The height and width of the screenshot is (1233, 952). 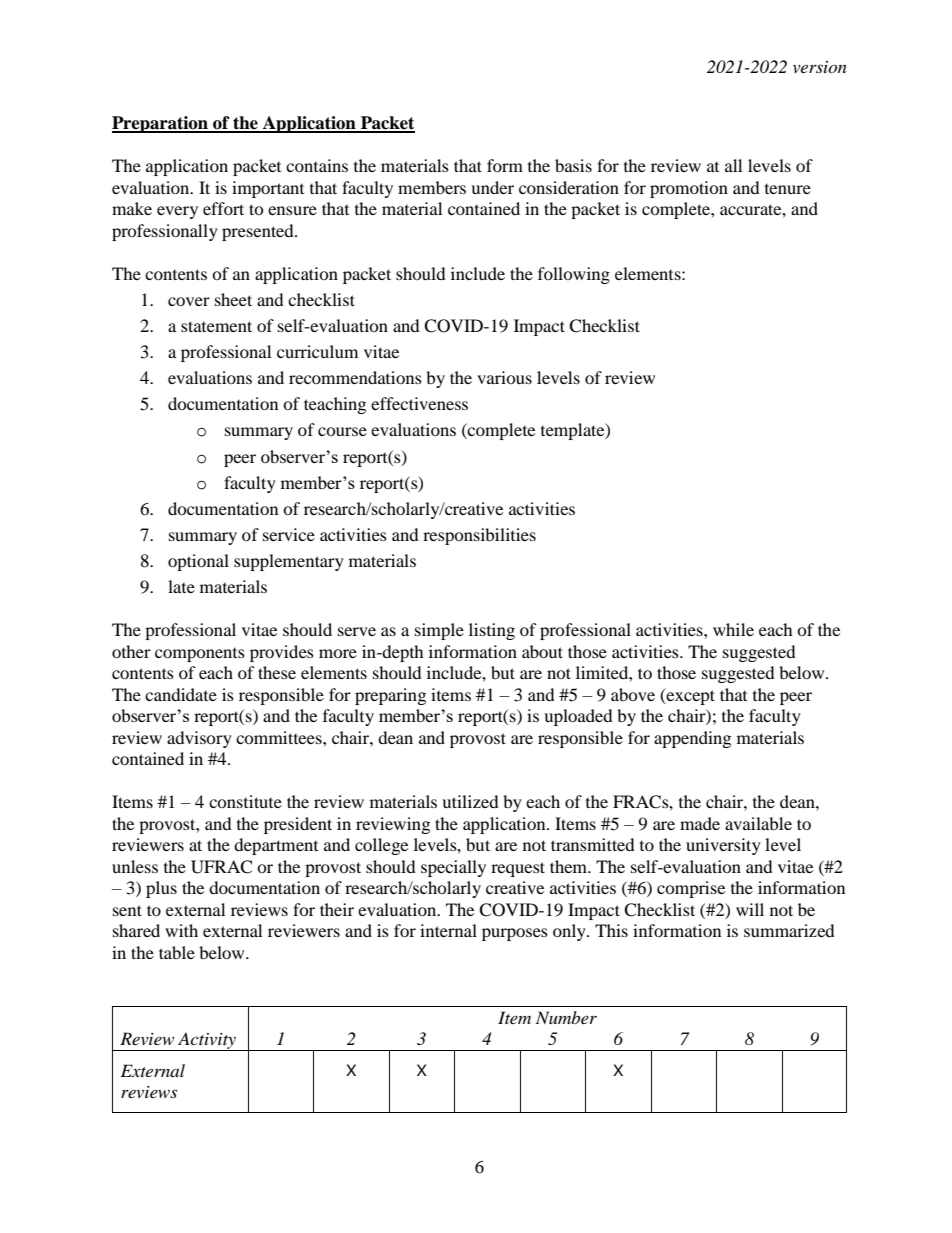 What do you see at coordinates (574, 275) in the screenshot?
I see `following` at bounding box center [574, 275].
